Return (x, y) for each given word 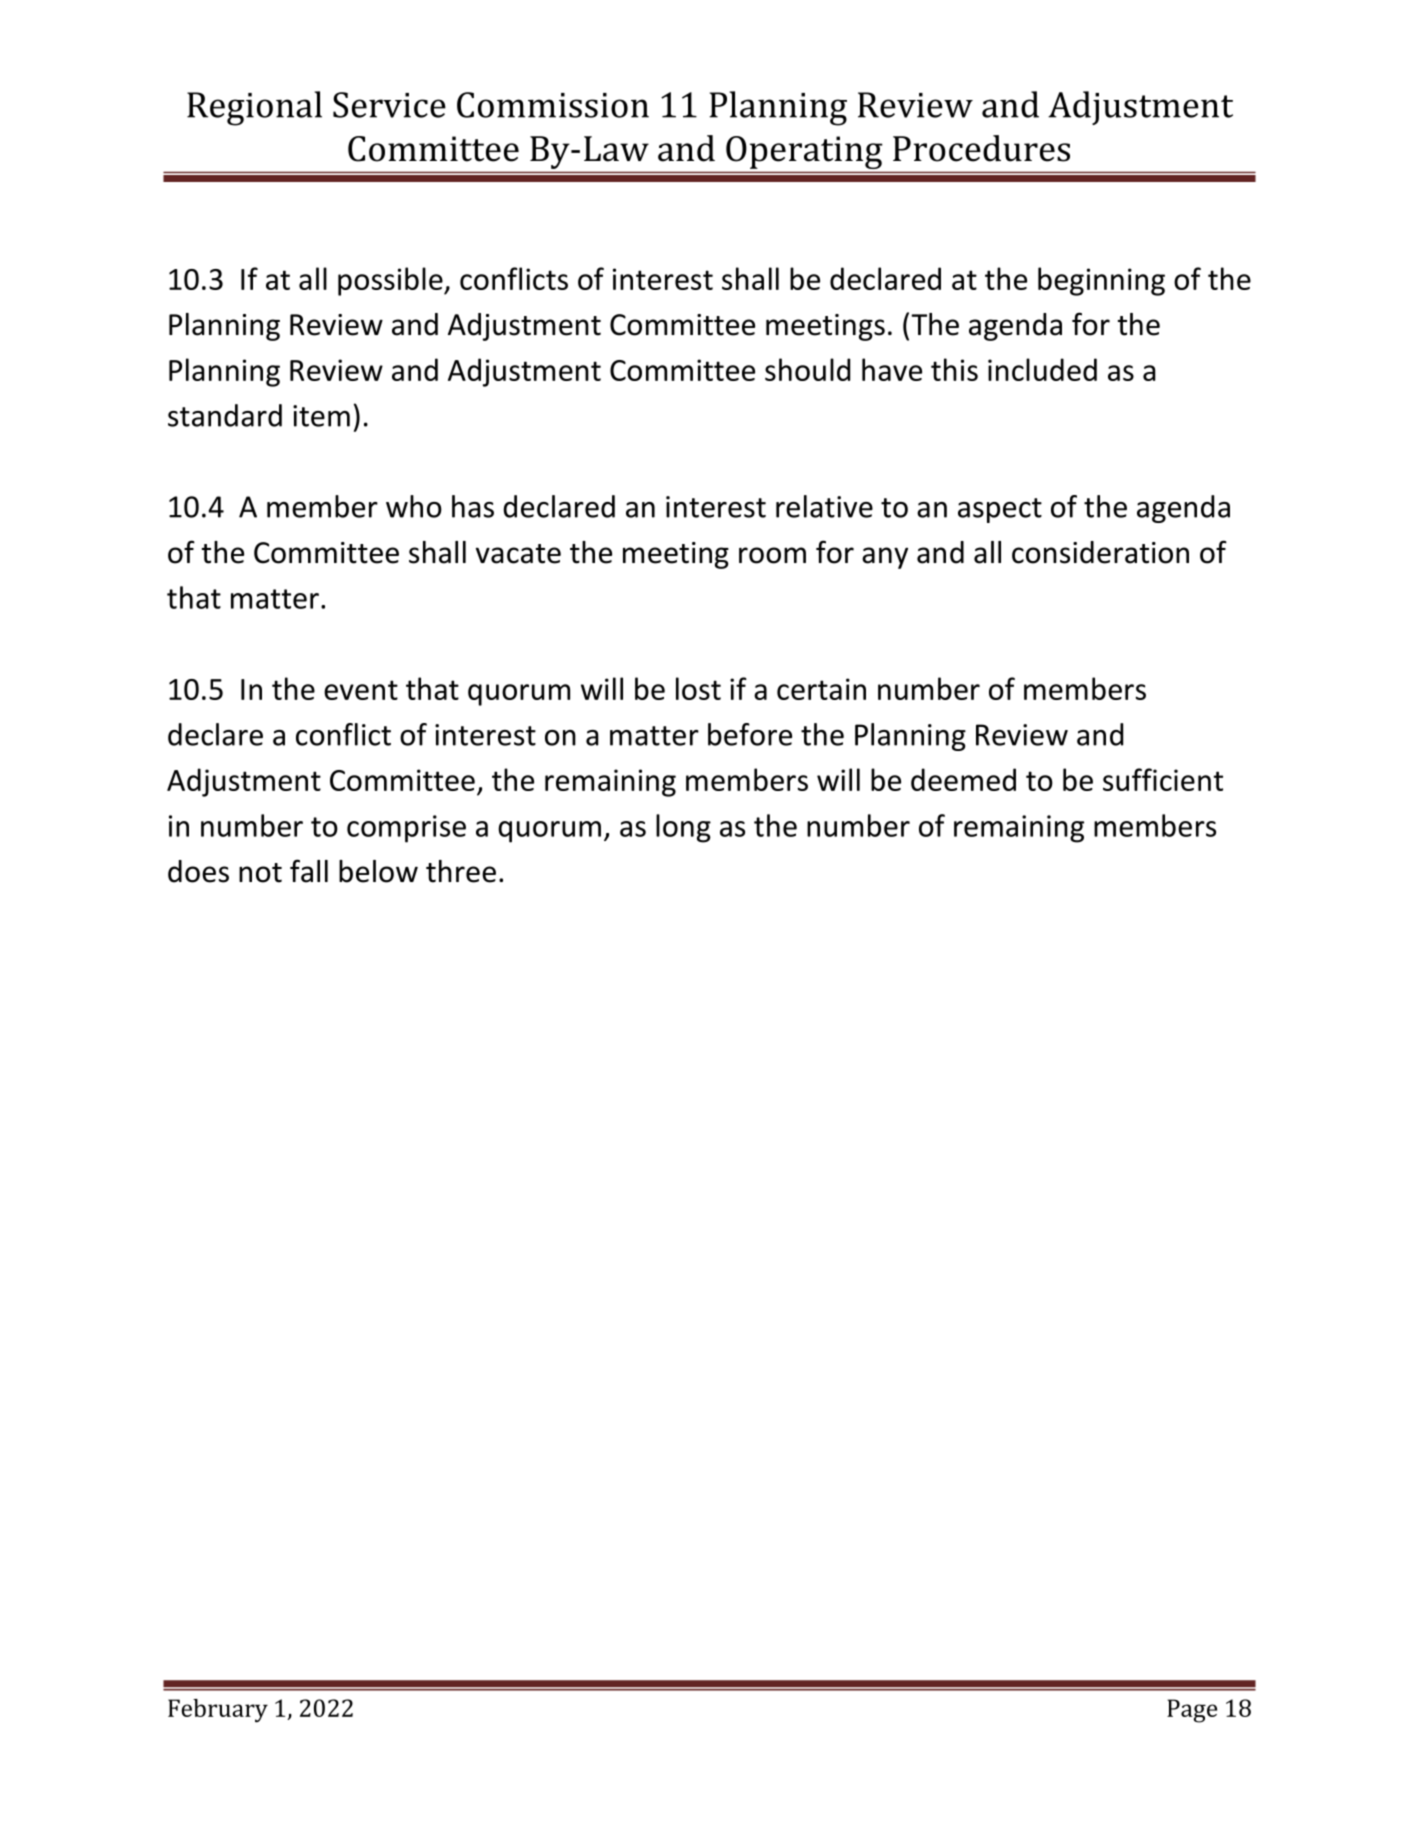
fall (309, 871)
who (414, 506)
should (807, 369)
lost (698, 688)
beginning (1101, 281)
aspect (1000, 510)
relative (824, 506)
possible (391, 281)
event (361, 690)
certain (821, 689)
